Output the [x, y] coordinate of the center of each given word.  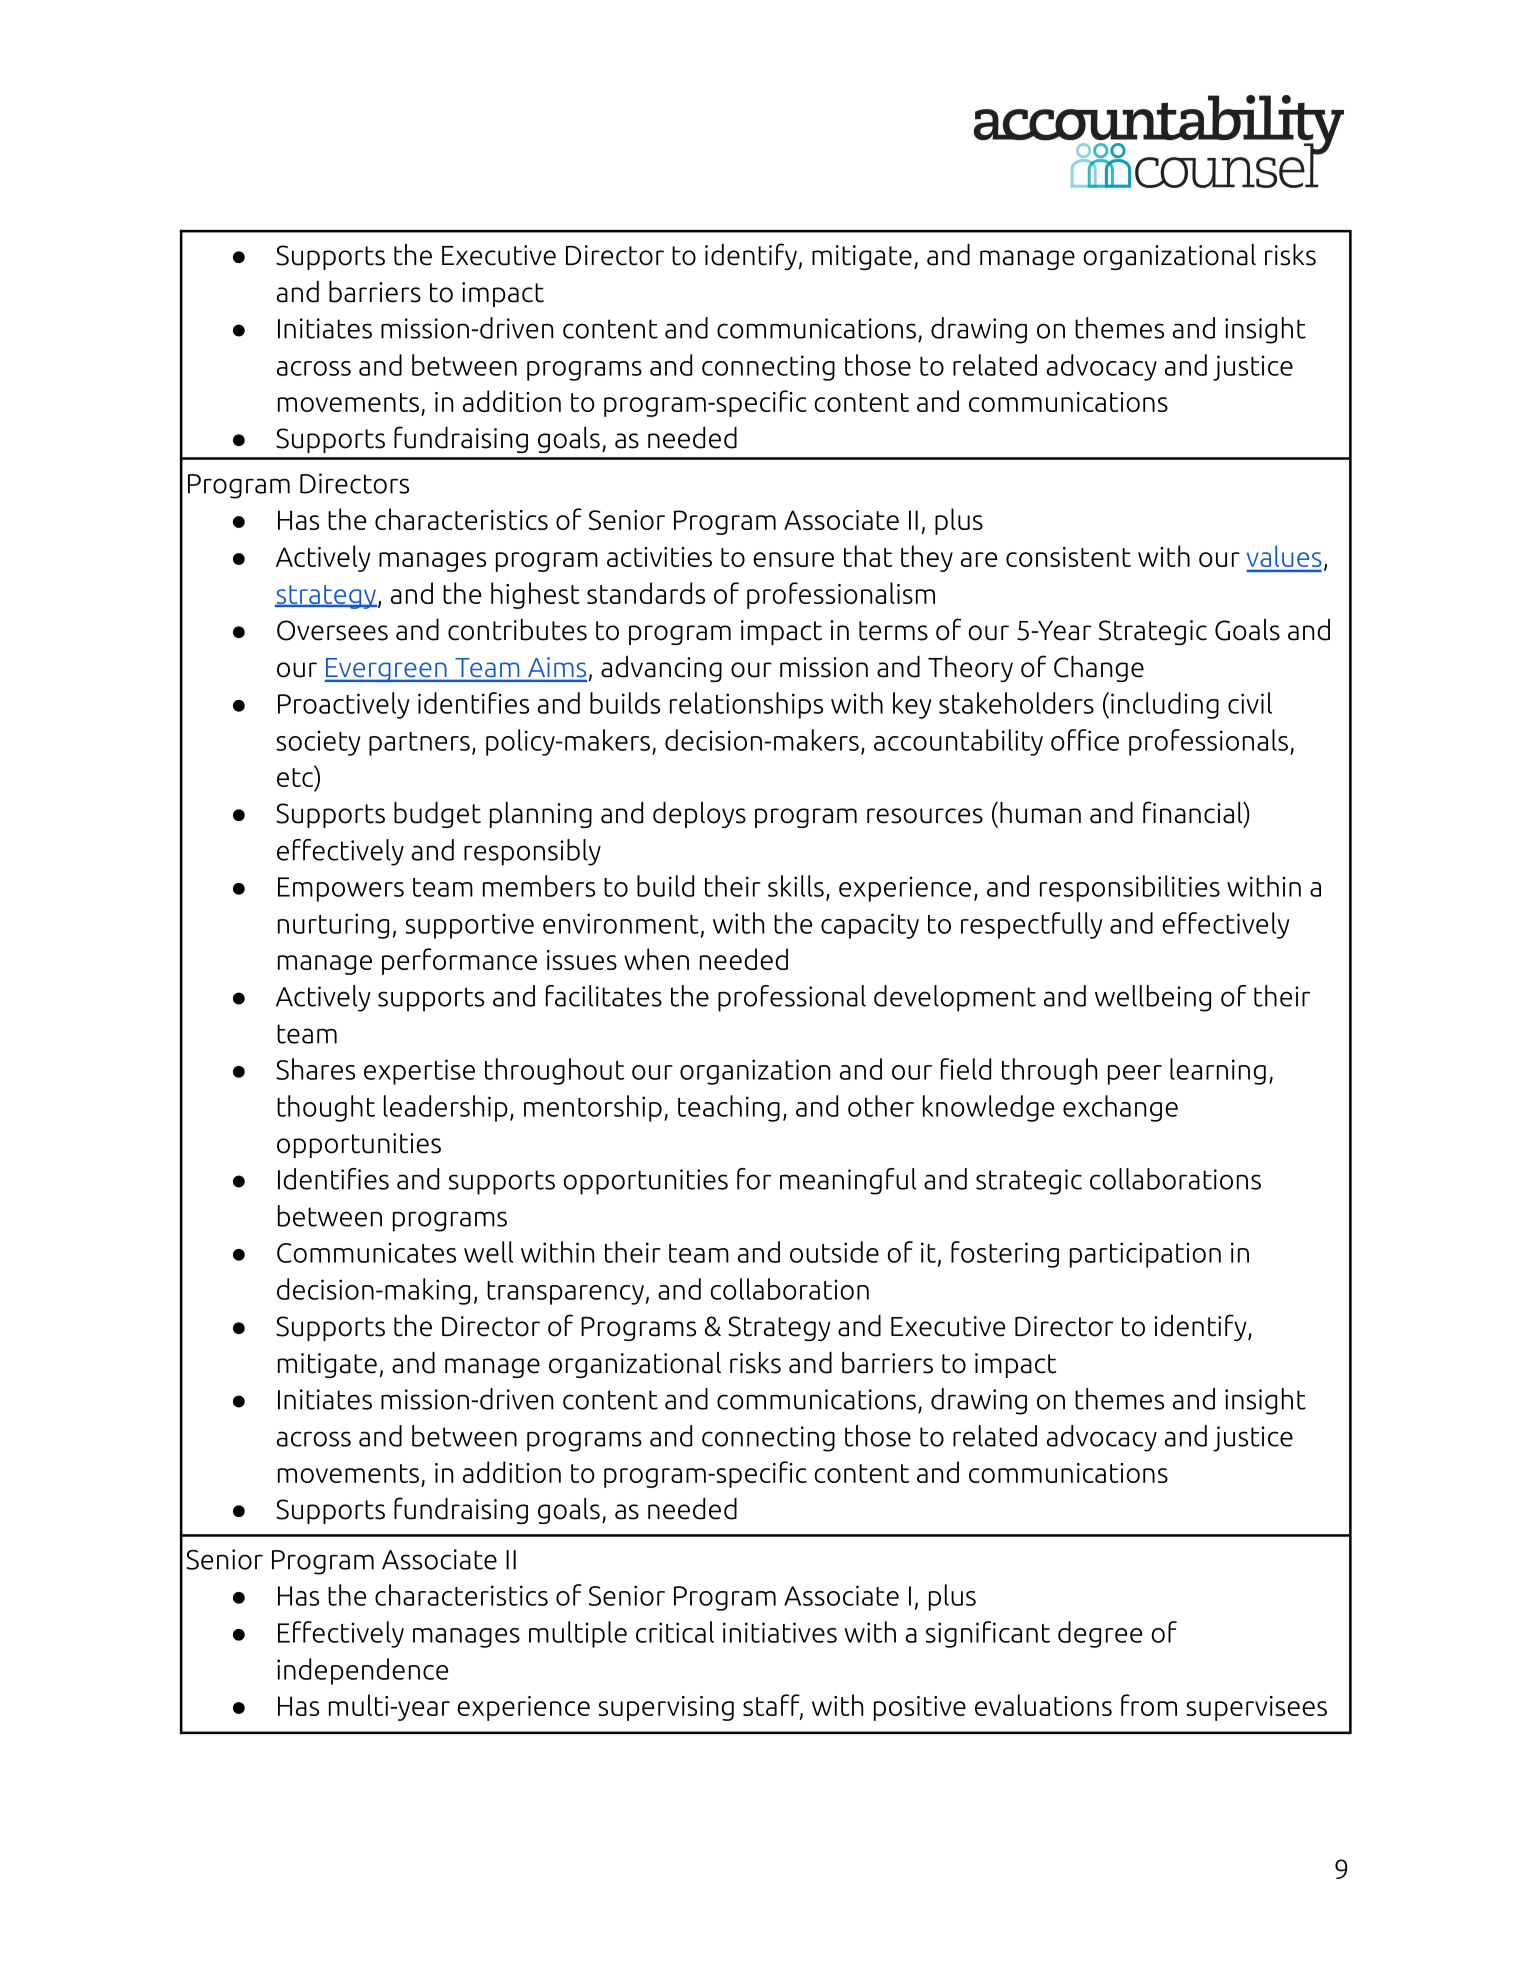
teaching [729, 1108]
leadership [446, 1108]
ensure [793, 559]
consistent [1068, 557]
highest [535, 595]
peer [1135, 1075]
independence [362, 1671]
